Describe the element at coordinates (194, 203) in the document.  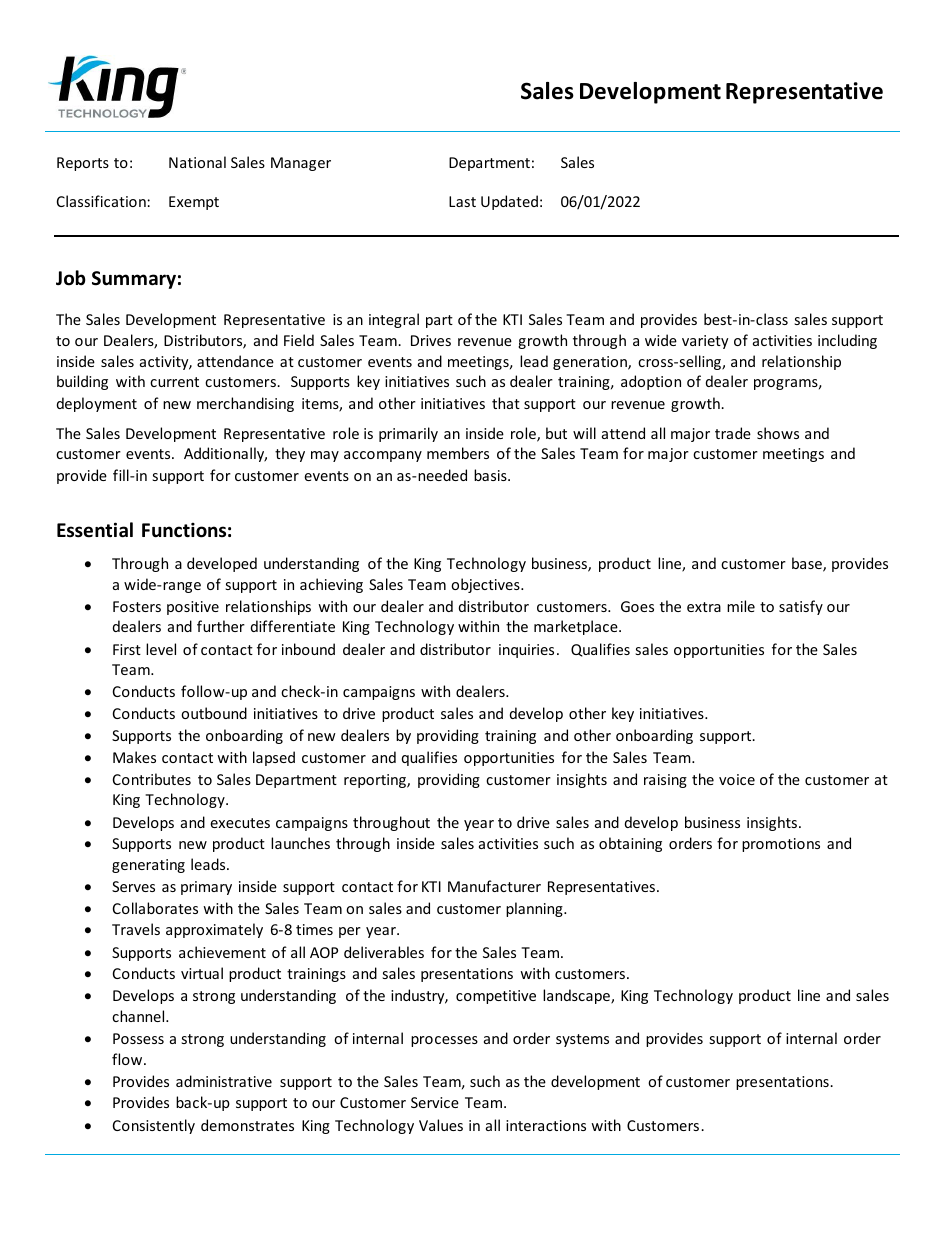
I see `Exempt` at that location.
